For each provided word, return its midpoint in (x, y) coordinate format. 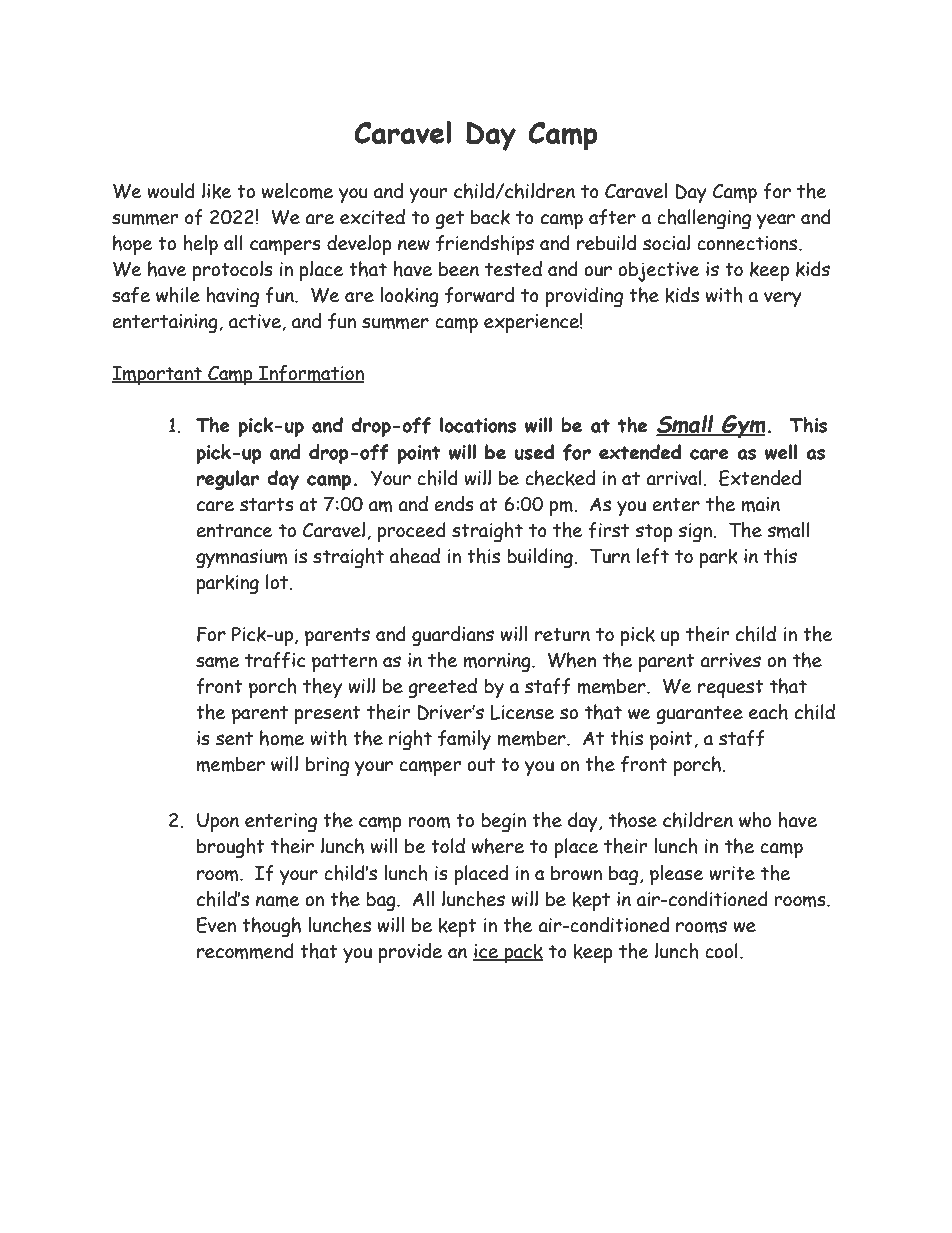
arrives (730, 660)
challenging (704, 219)
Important (158, 375)
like (216, 191)
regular (227, 480)
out (481, 765)
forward (479, 295)
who (755, 820)
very (783, 299)
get (449, 220)
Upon (218, 822)
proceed (411, 532)
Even (216, 925)
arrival (674, 478)
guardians (453, 636)
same (217, 662)
